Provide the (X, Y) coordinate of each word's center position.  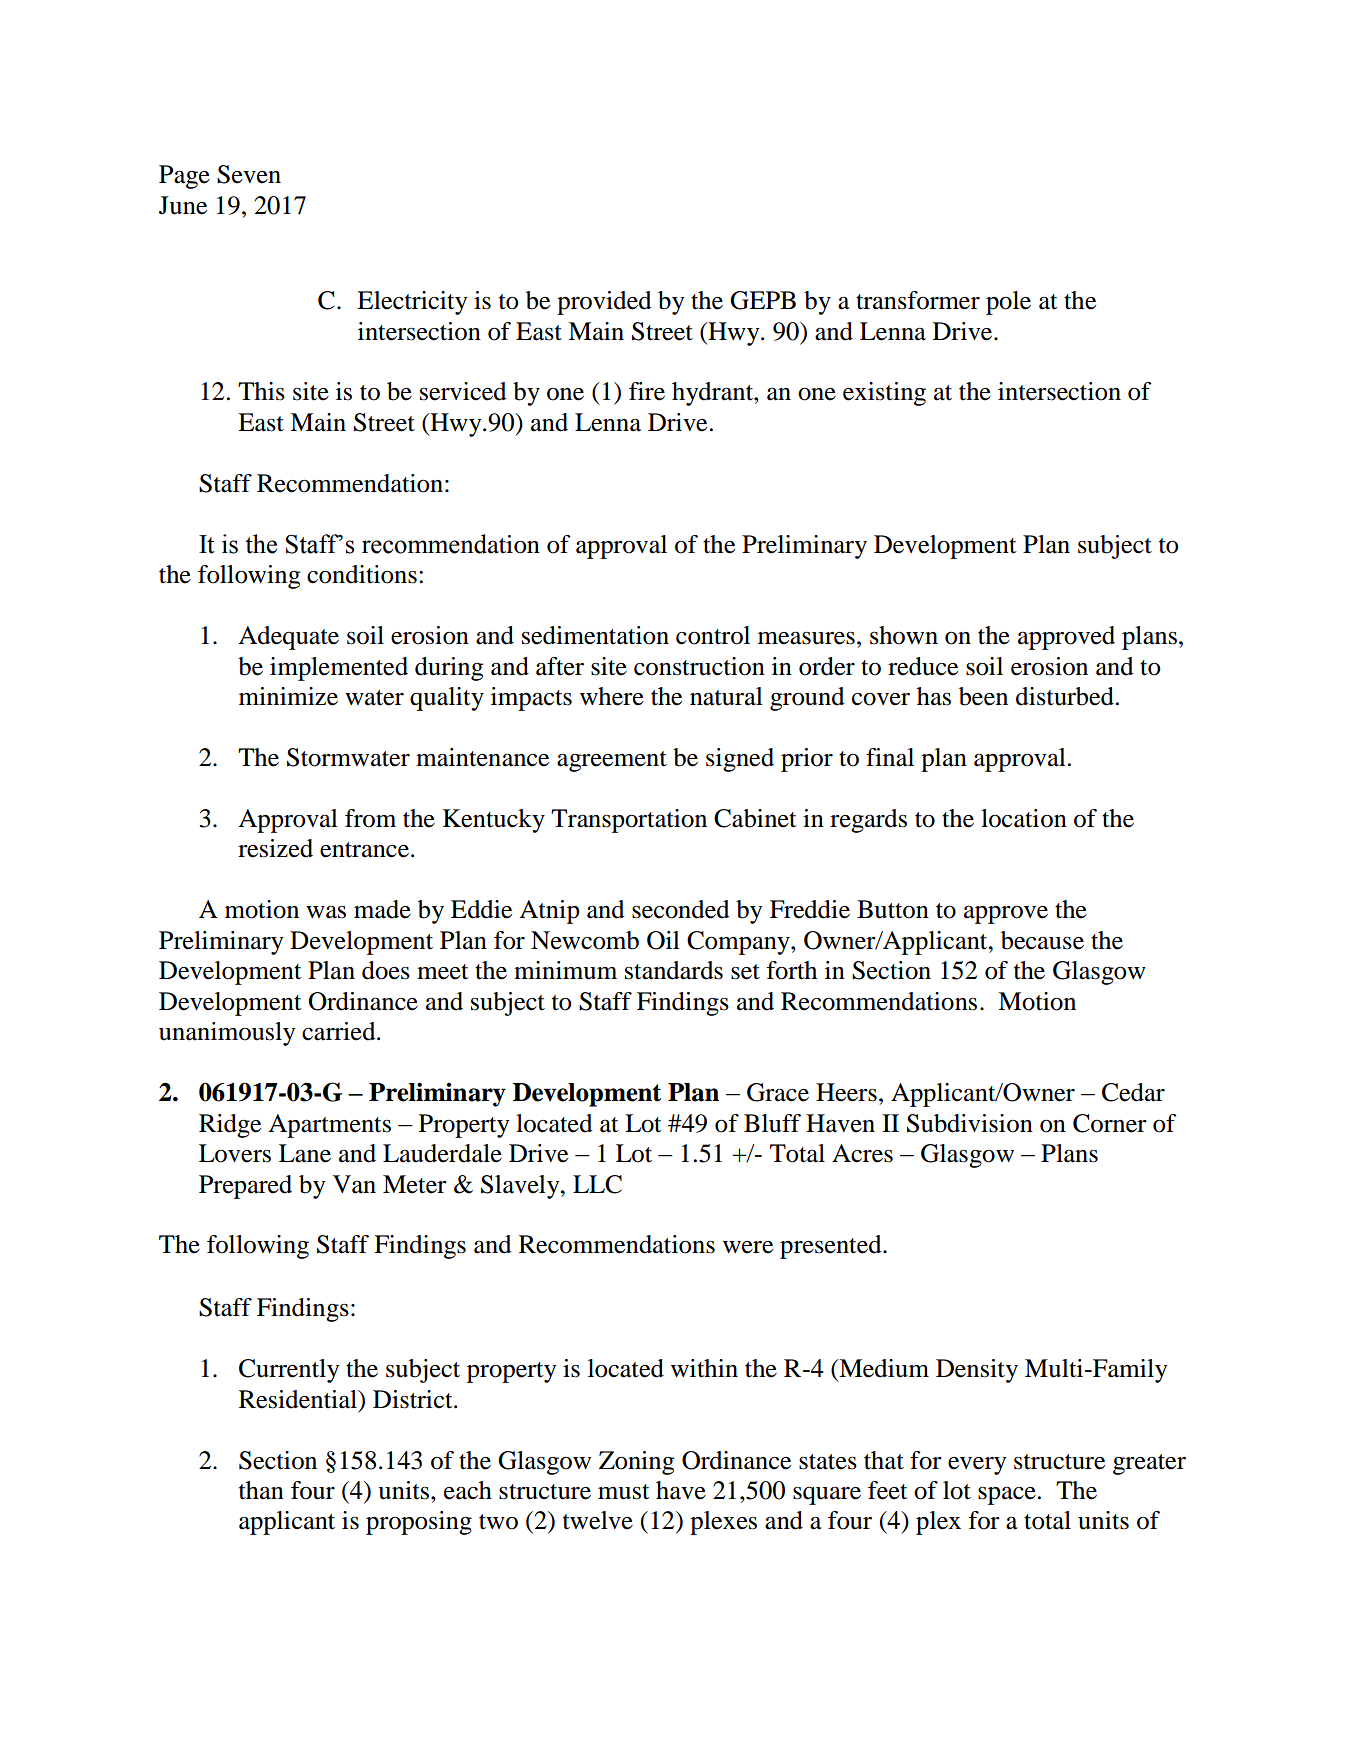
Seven (249, 174)
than (261, 1490)
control (713, 635)
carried (340, 1031)
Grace (778, 1092)
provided (604, 303)
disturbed (1065, 696)
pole (1008, 303)
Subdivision (970, 1123)
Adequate (288, 638)
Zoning (636, 1463)
